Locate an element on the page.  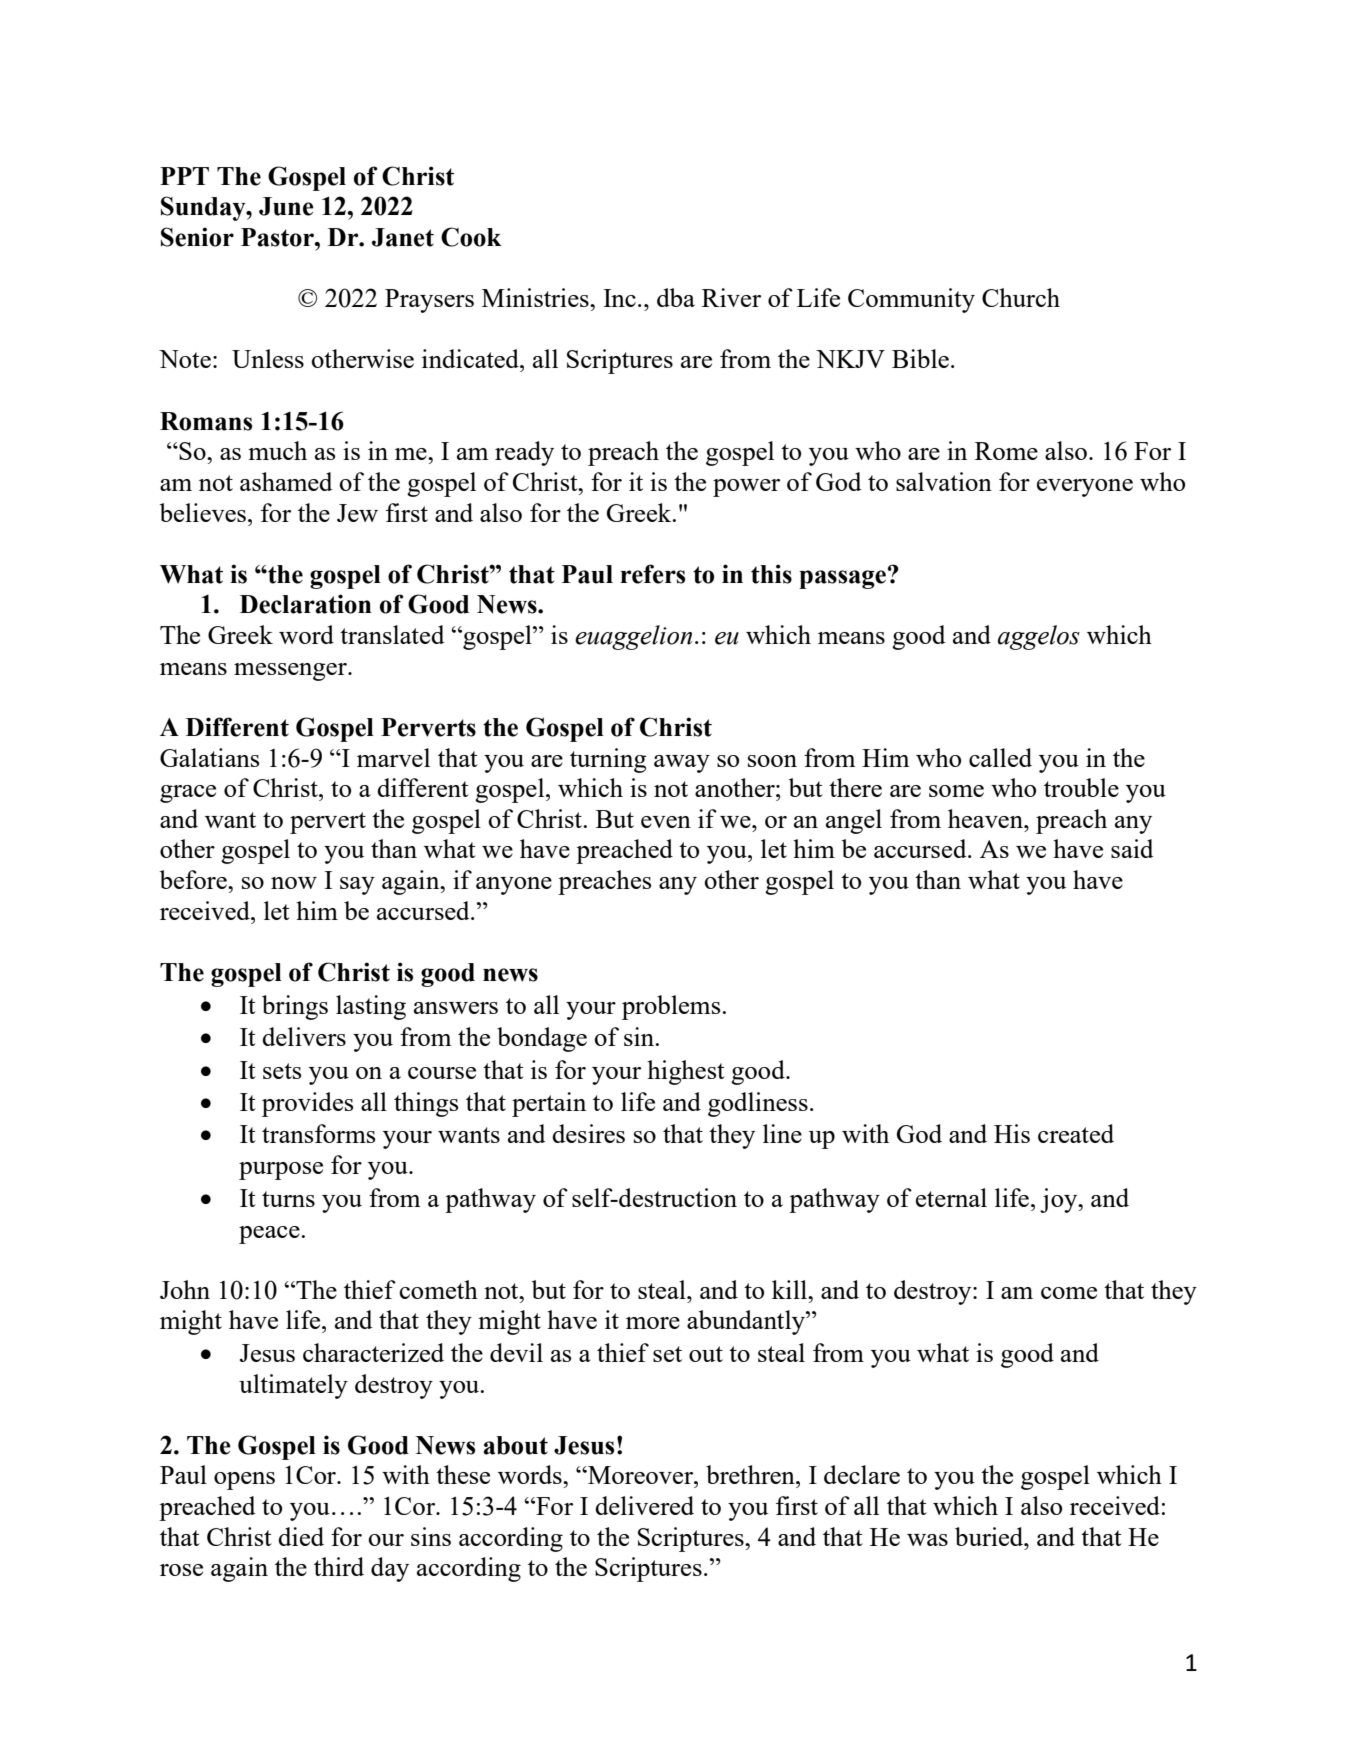
now is located at coordinates (294, 883).
